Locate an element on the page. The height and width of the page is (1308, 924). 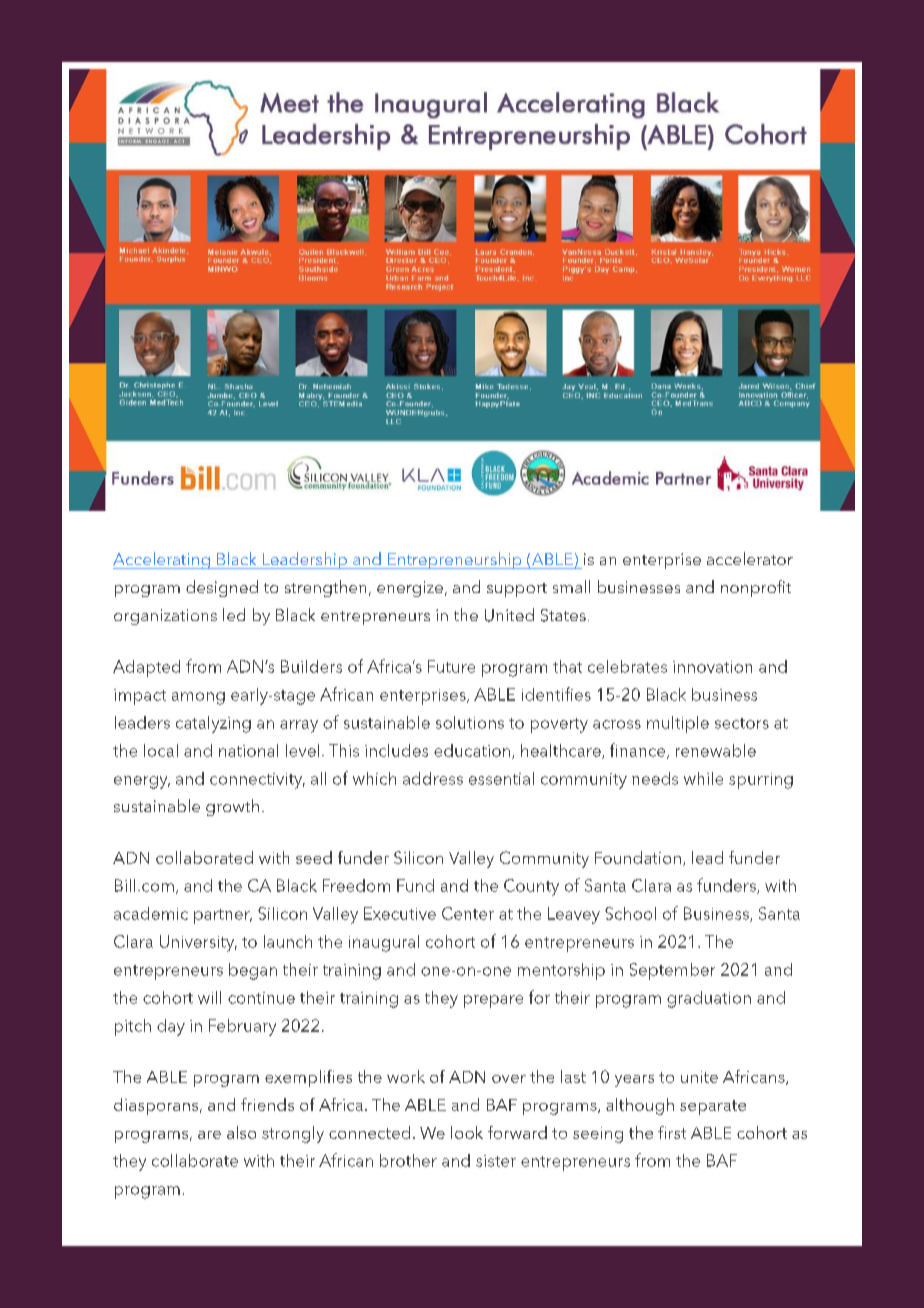
separate is located at coordinates (713, 1107).
